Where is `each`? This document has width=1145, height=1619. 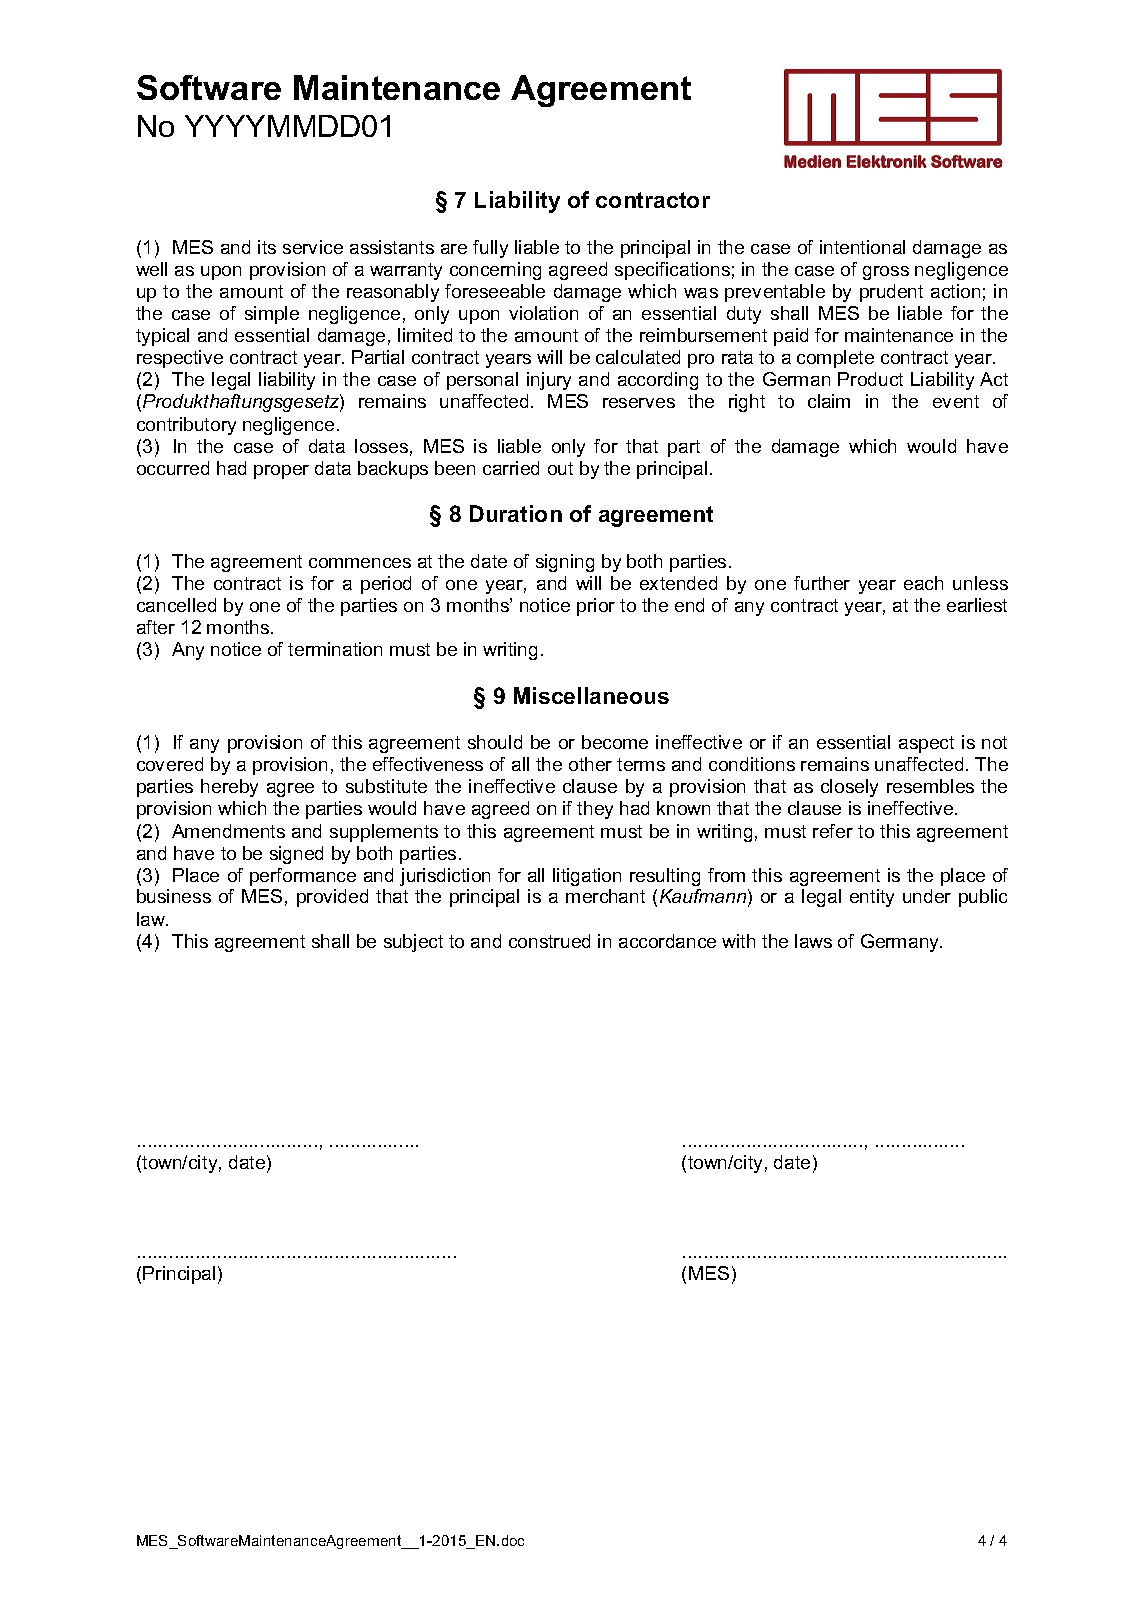 each is located at coordinates (923, 583).
